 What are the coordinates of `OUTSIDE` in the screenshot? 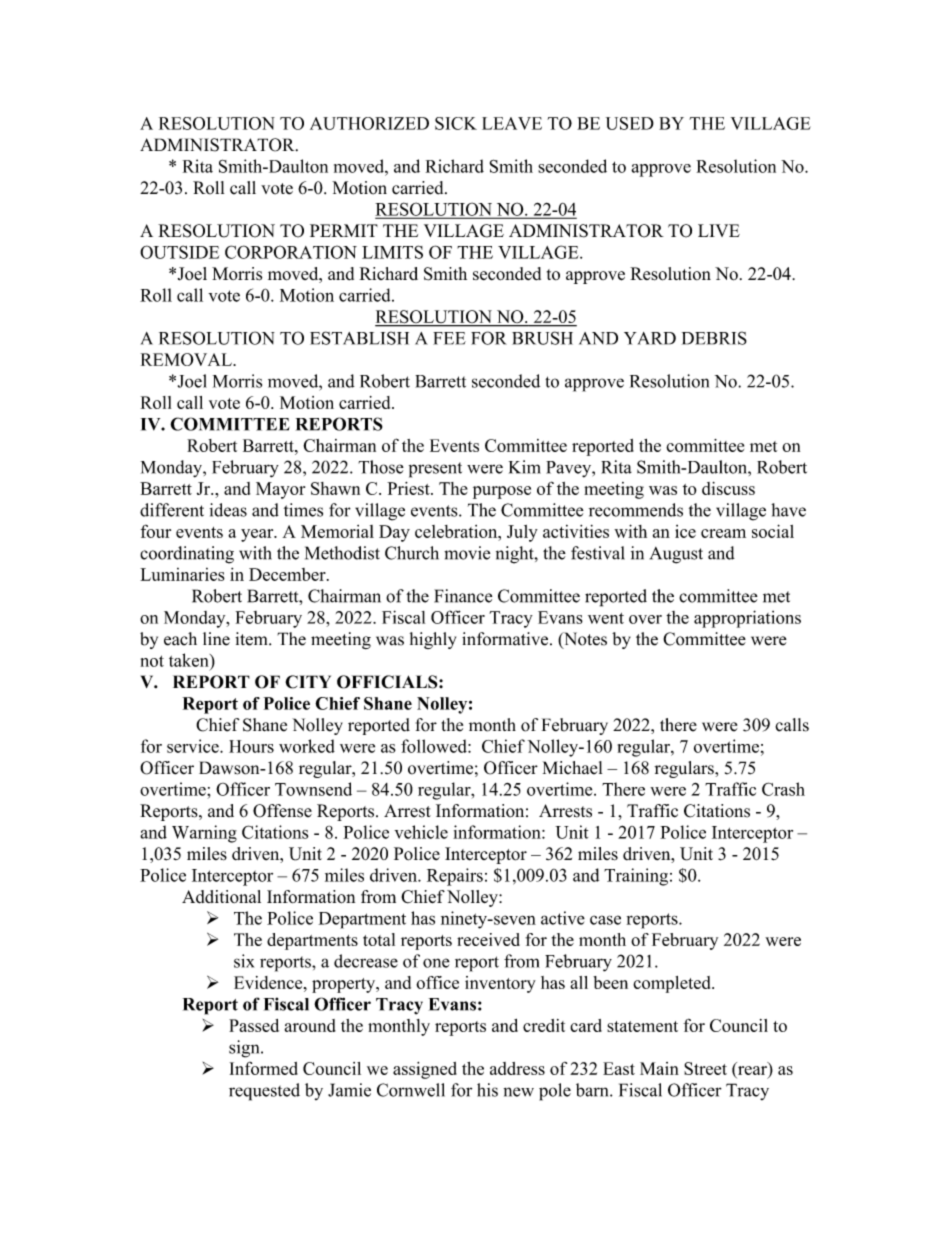 It's located at (179, 252).
